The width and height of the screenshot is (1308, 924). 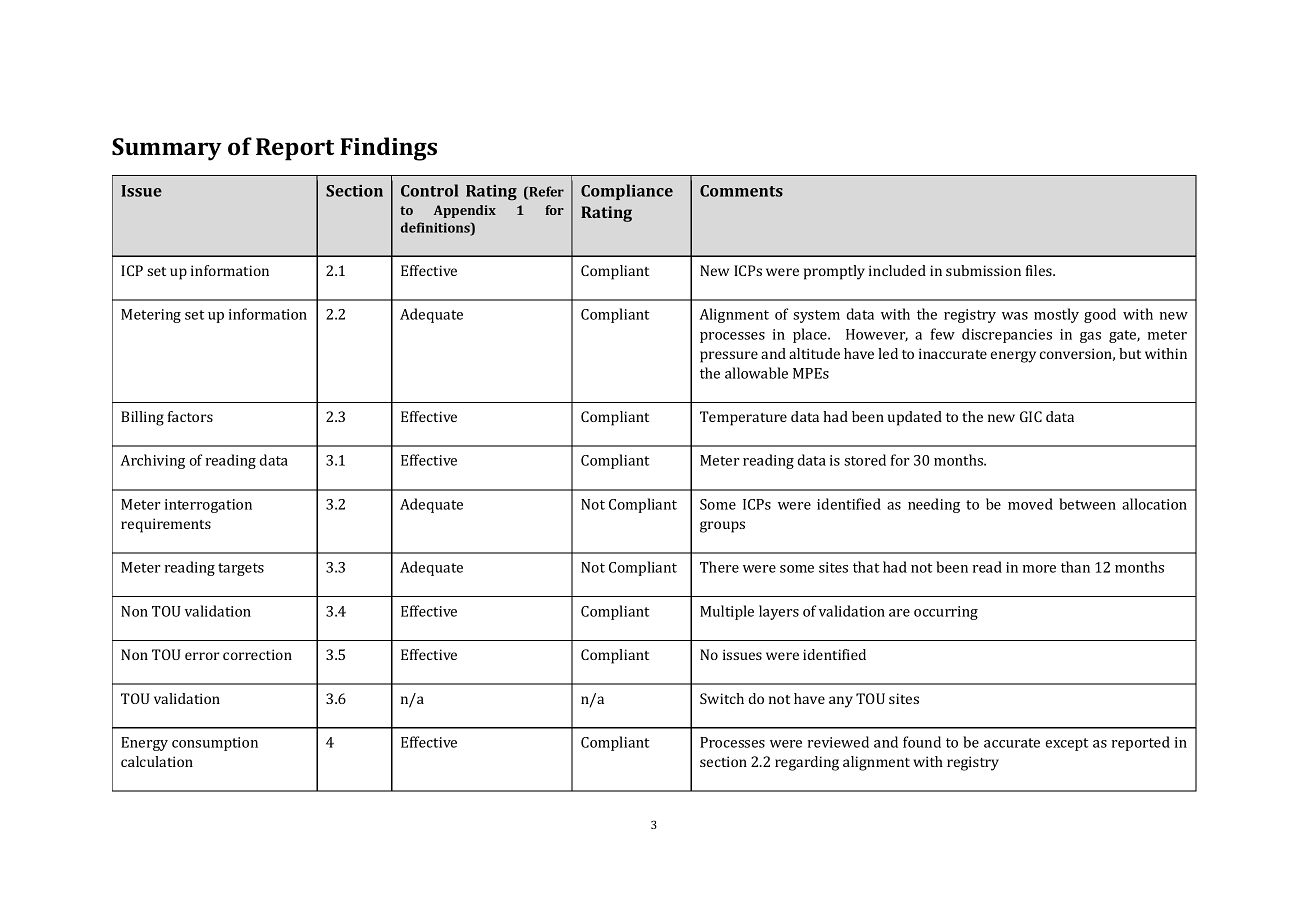 I want to click on consumption, so click(x=215, y=744).
